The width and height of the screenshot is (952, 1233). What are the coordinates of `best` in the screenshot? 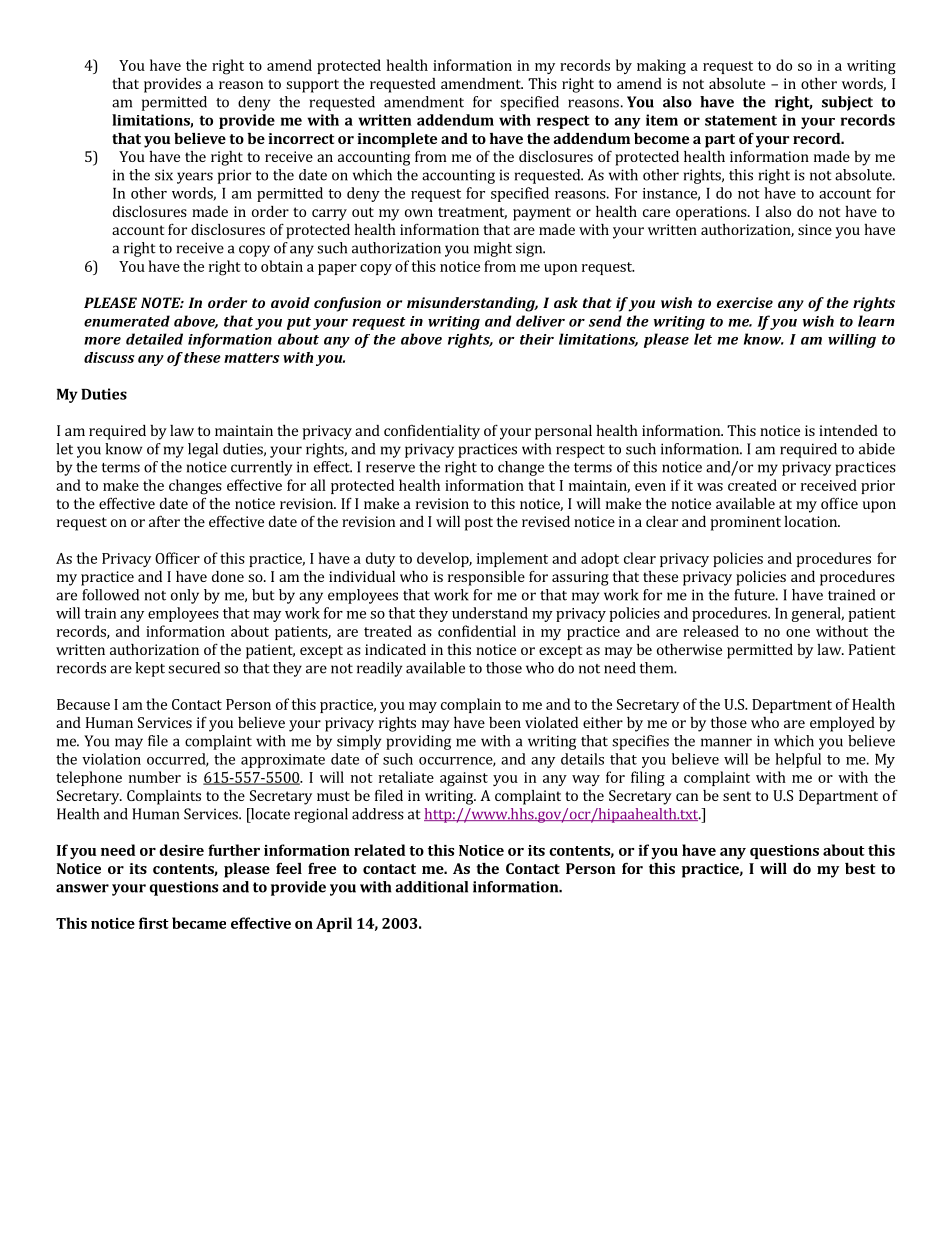 It's located at (860, 868).
